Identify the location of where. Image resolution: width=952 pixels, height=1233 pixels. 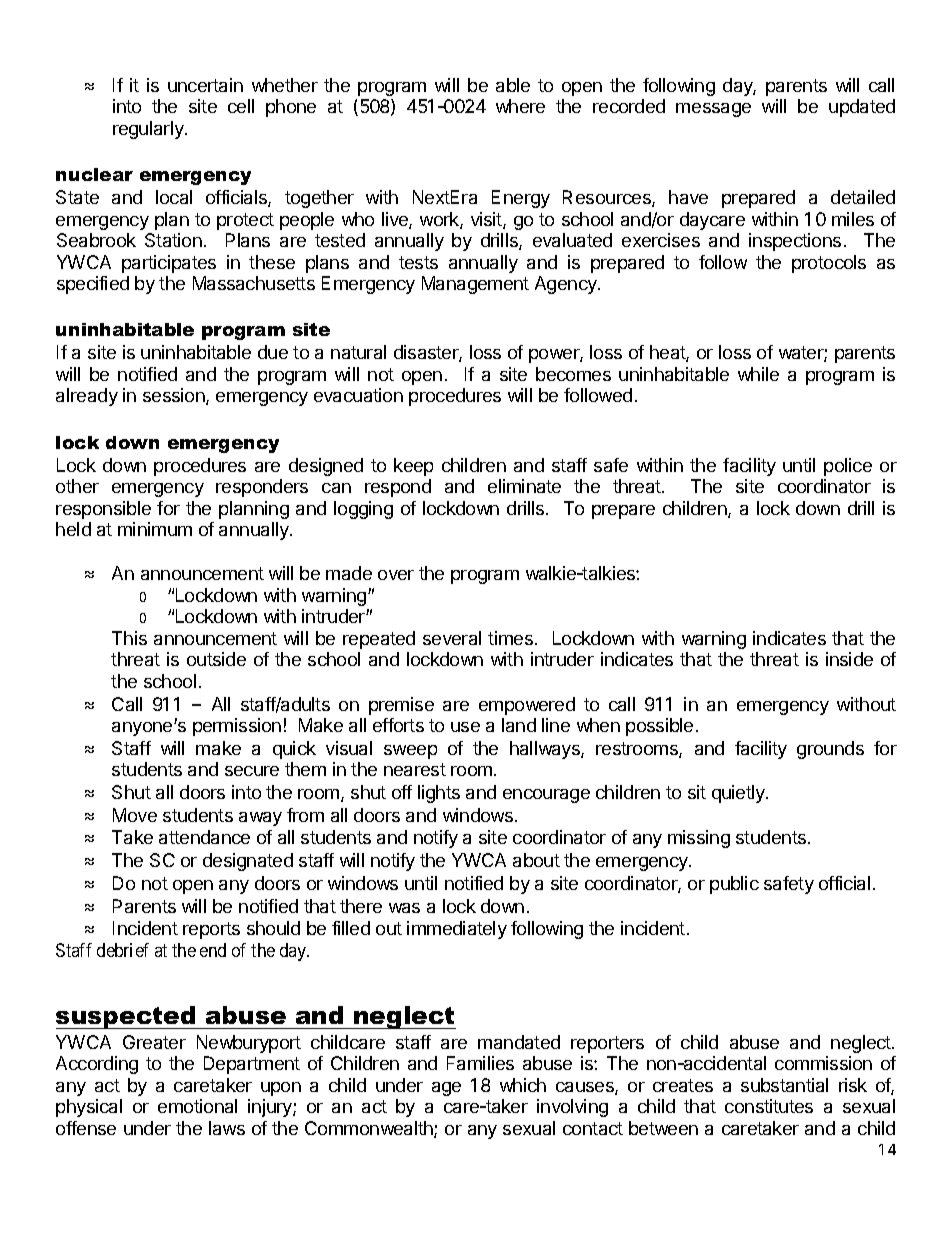
(520, 106).
